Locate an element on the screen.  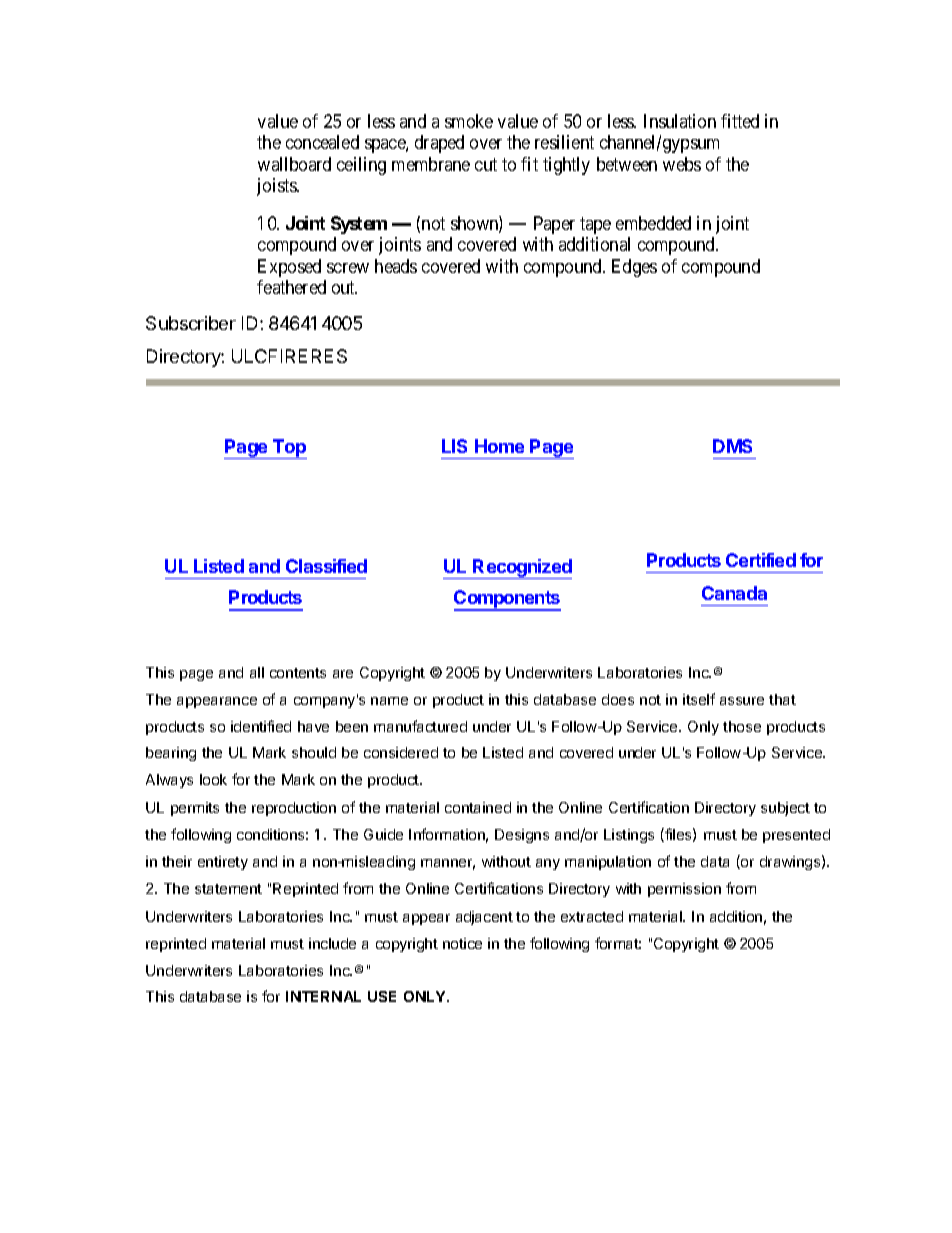
Recognized is located at coordinates (522, 569).
